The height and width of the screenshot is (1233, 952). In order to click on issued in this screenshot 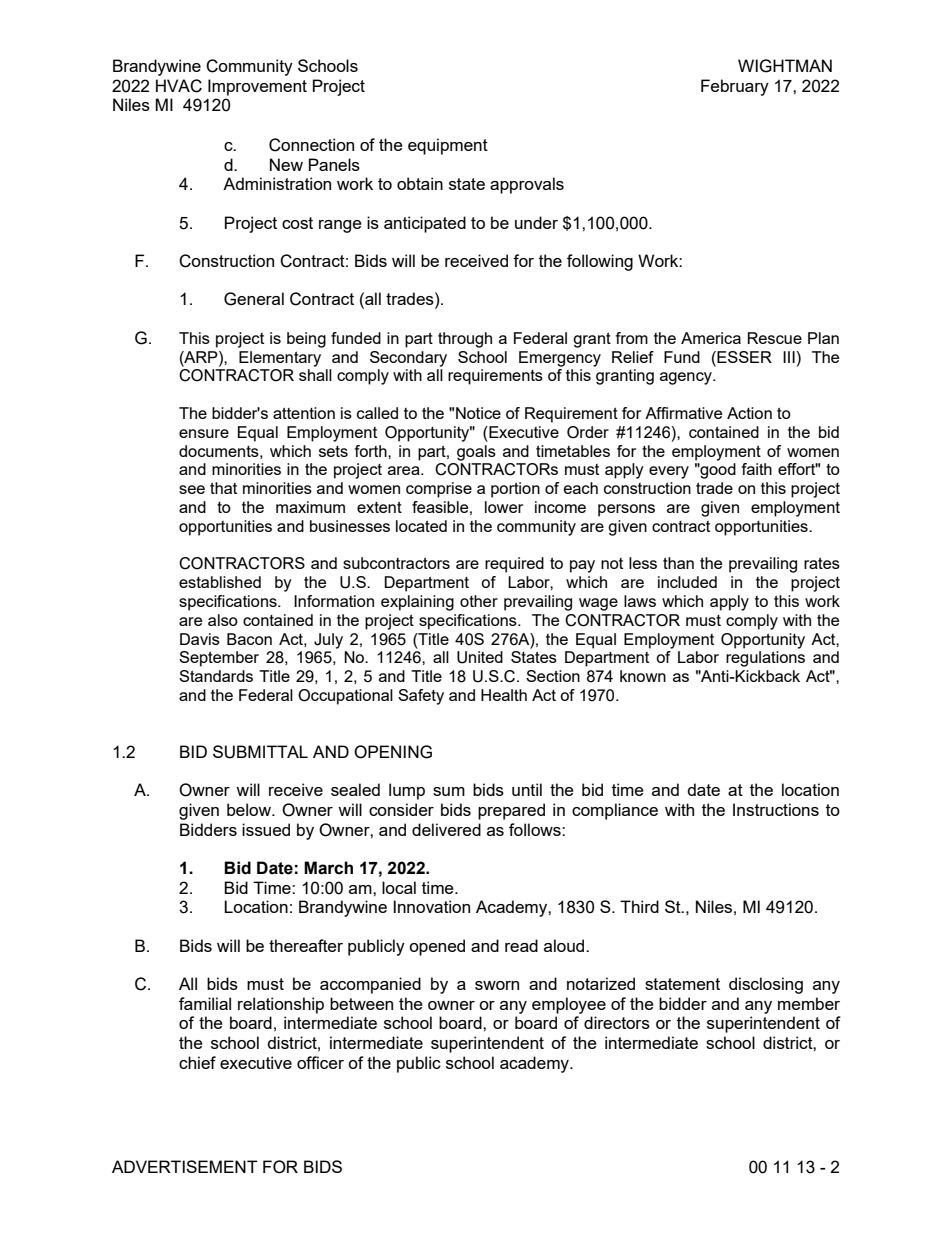, I will do `click(266, 829)`.
